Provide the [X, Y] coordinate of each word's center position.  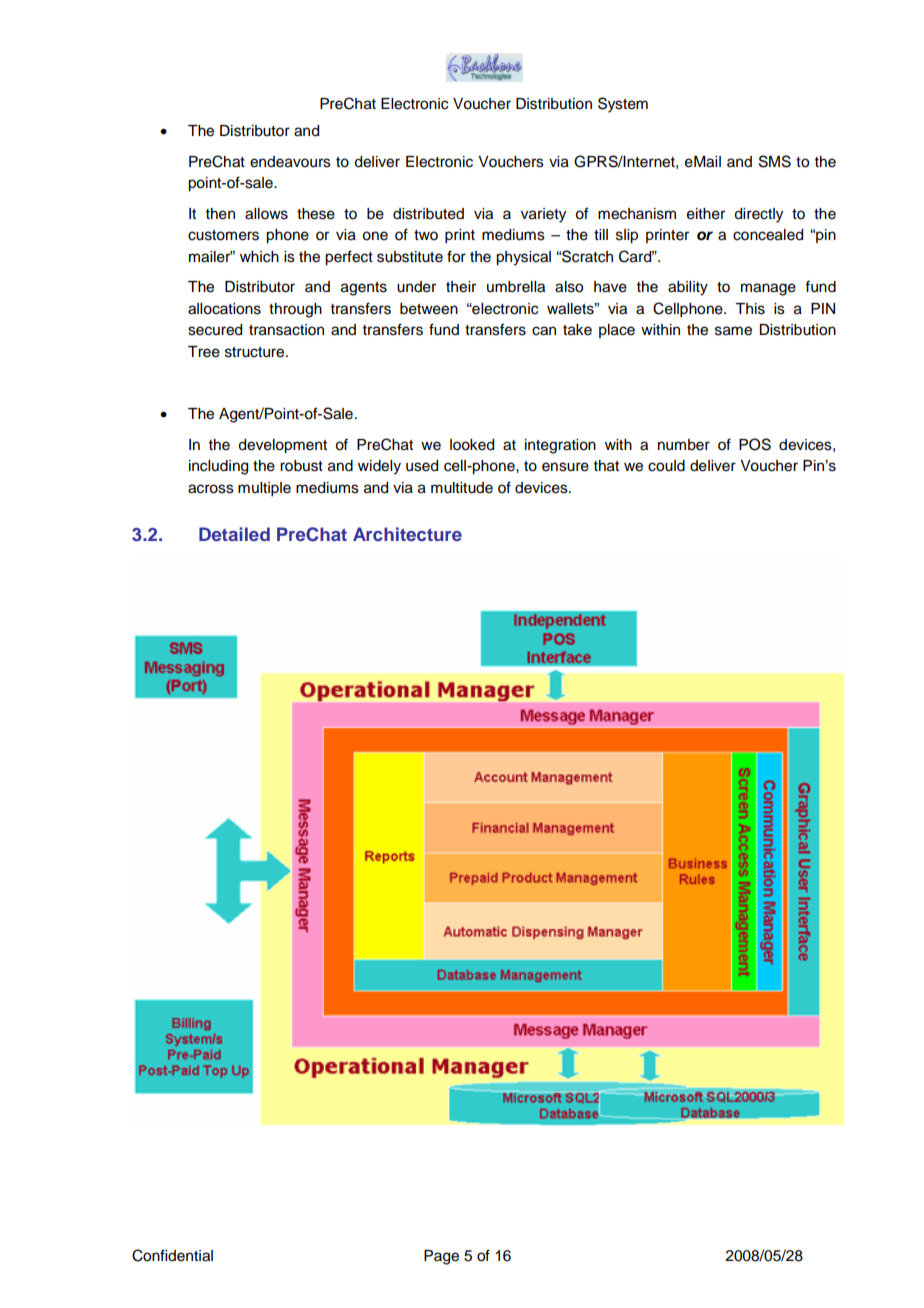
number [684, 445]
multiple [264, 489]
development [282, 446]
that [606, 466]
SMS [775, 161]
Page [441, 1257]
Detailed [234, 534]
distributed [428, 214]
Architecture [407, 534]
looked [472, 445]
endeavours [290, 162]
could [666, 466]
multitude [462, 488]
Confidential [172, 1255]
